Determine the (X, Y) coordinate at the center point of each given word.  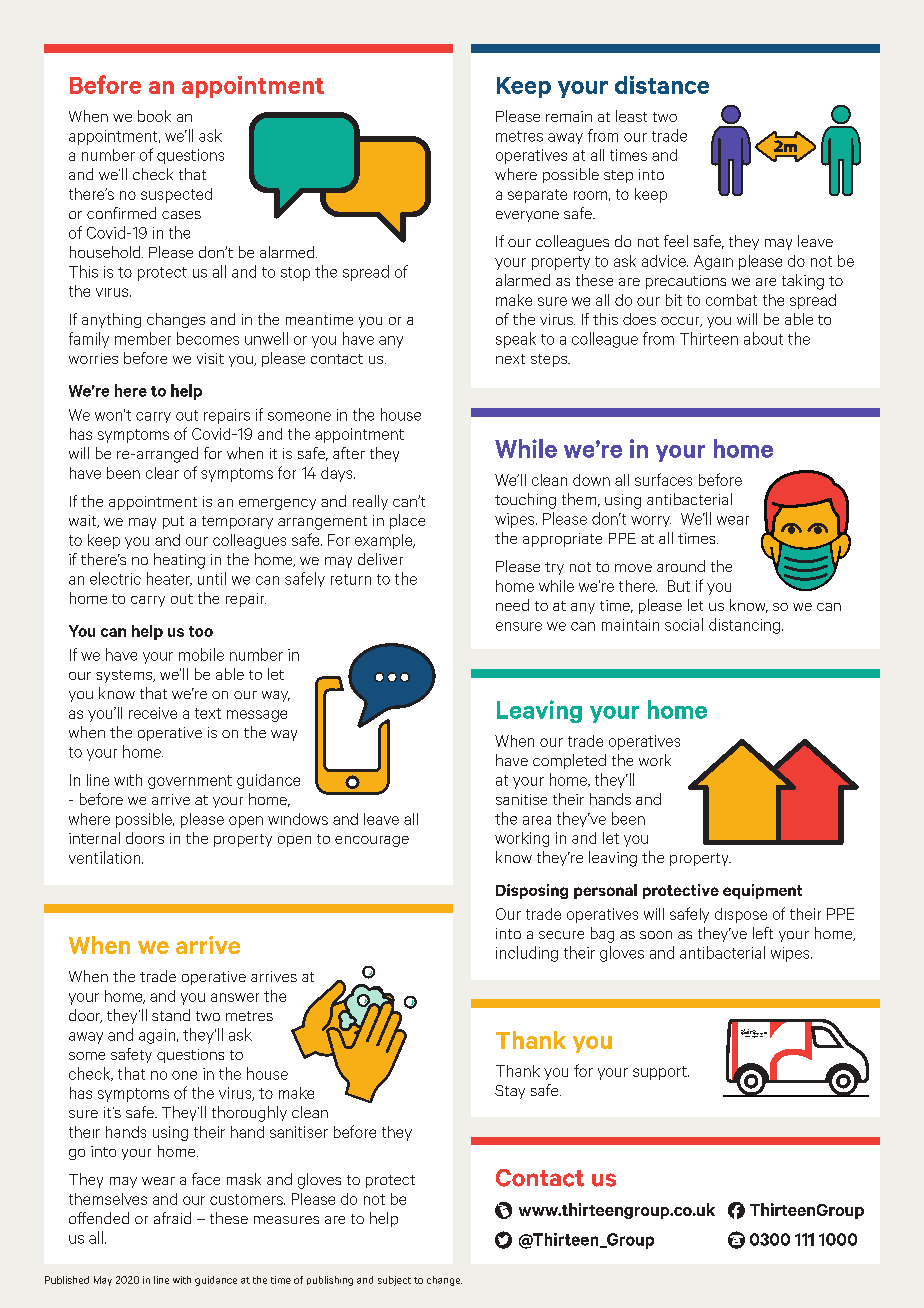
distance (662, 85)
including (527, 954)
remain (569, 116)
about (763, 338)
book (154, 116)
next (510, 359)
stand (171, 1015)
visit (210, 358)
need (512, 605)
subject (394, 1281)
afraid (172, 1218)
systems (125, 676)
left (763, 933)
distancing (744, 626)
